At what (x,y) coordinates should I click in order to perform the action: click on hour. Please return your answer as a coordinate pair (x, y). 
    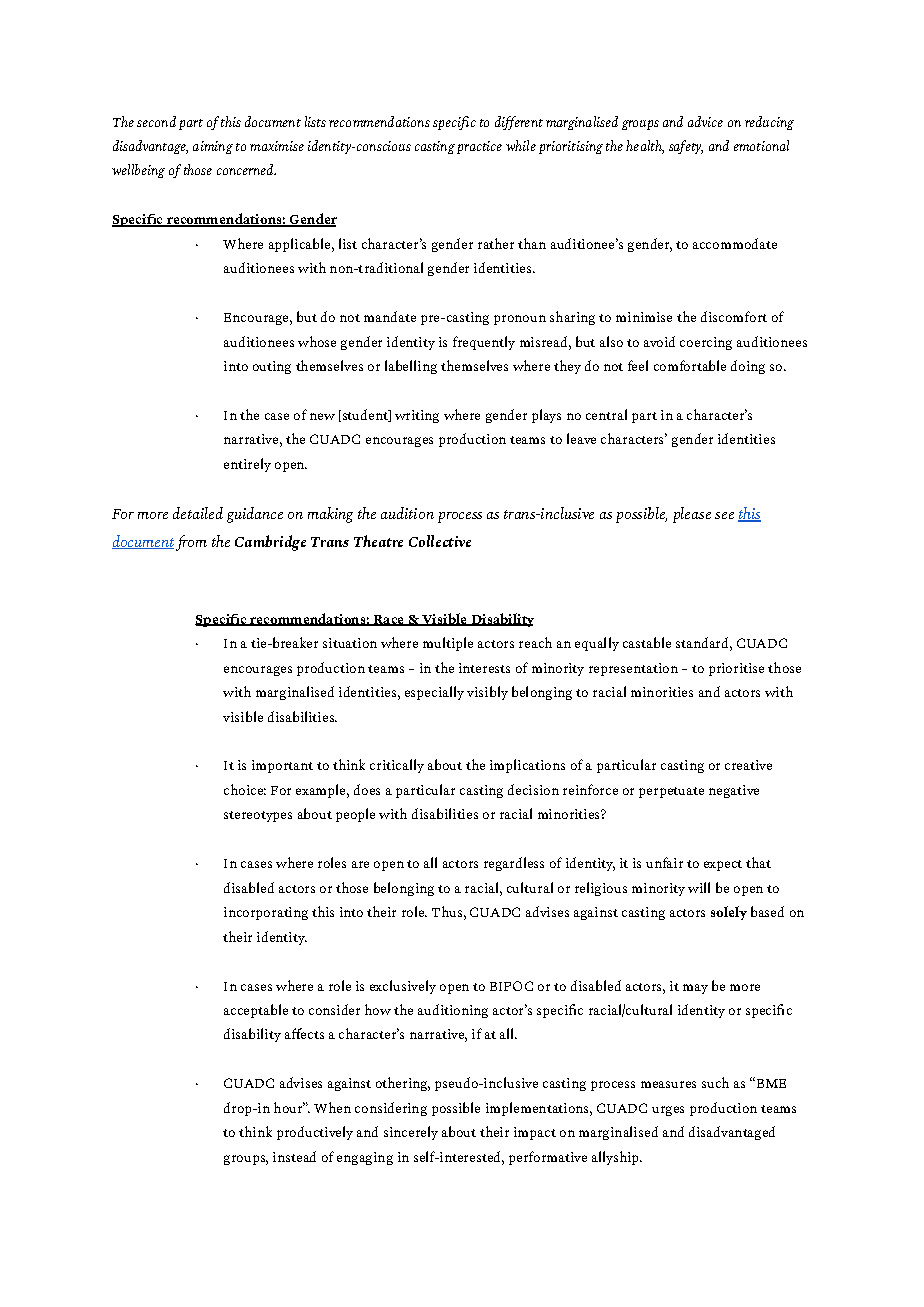
    Looking at the image, I should click on (289, 1107).
